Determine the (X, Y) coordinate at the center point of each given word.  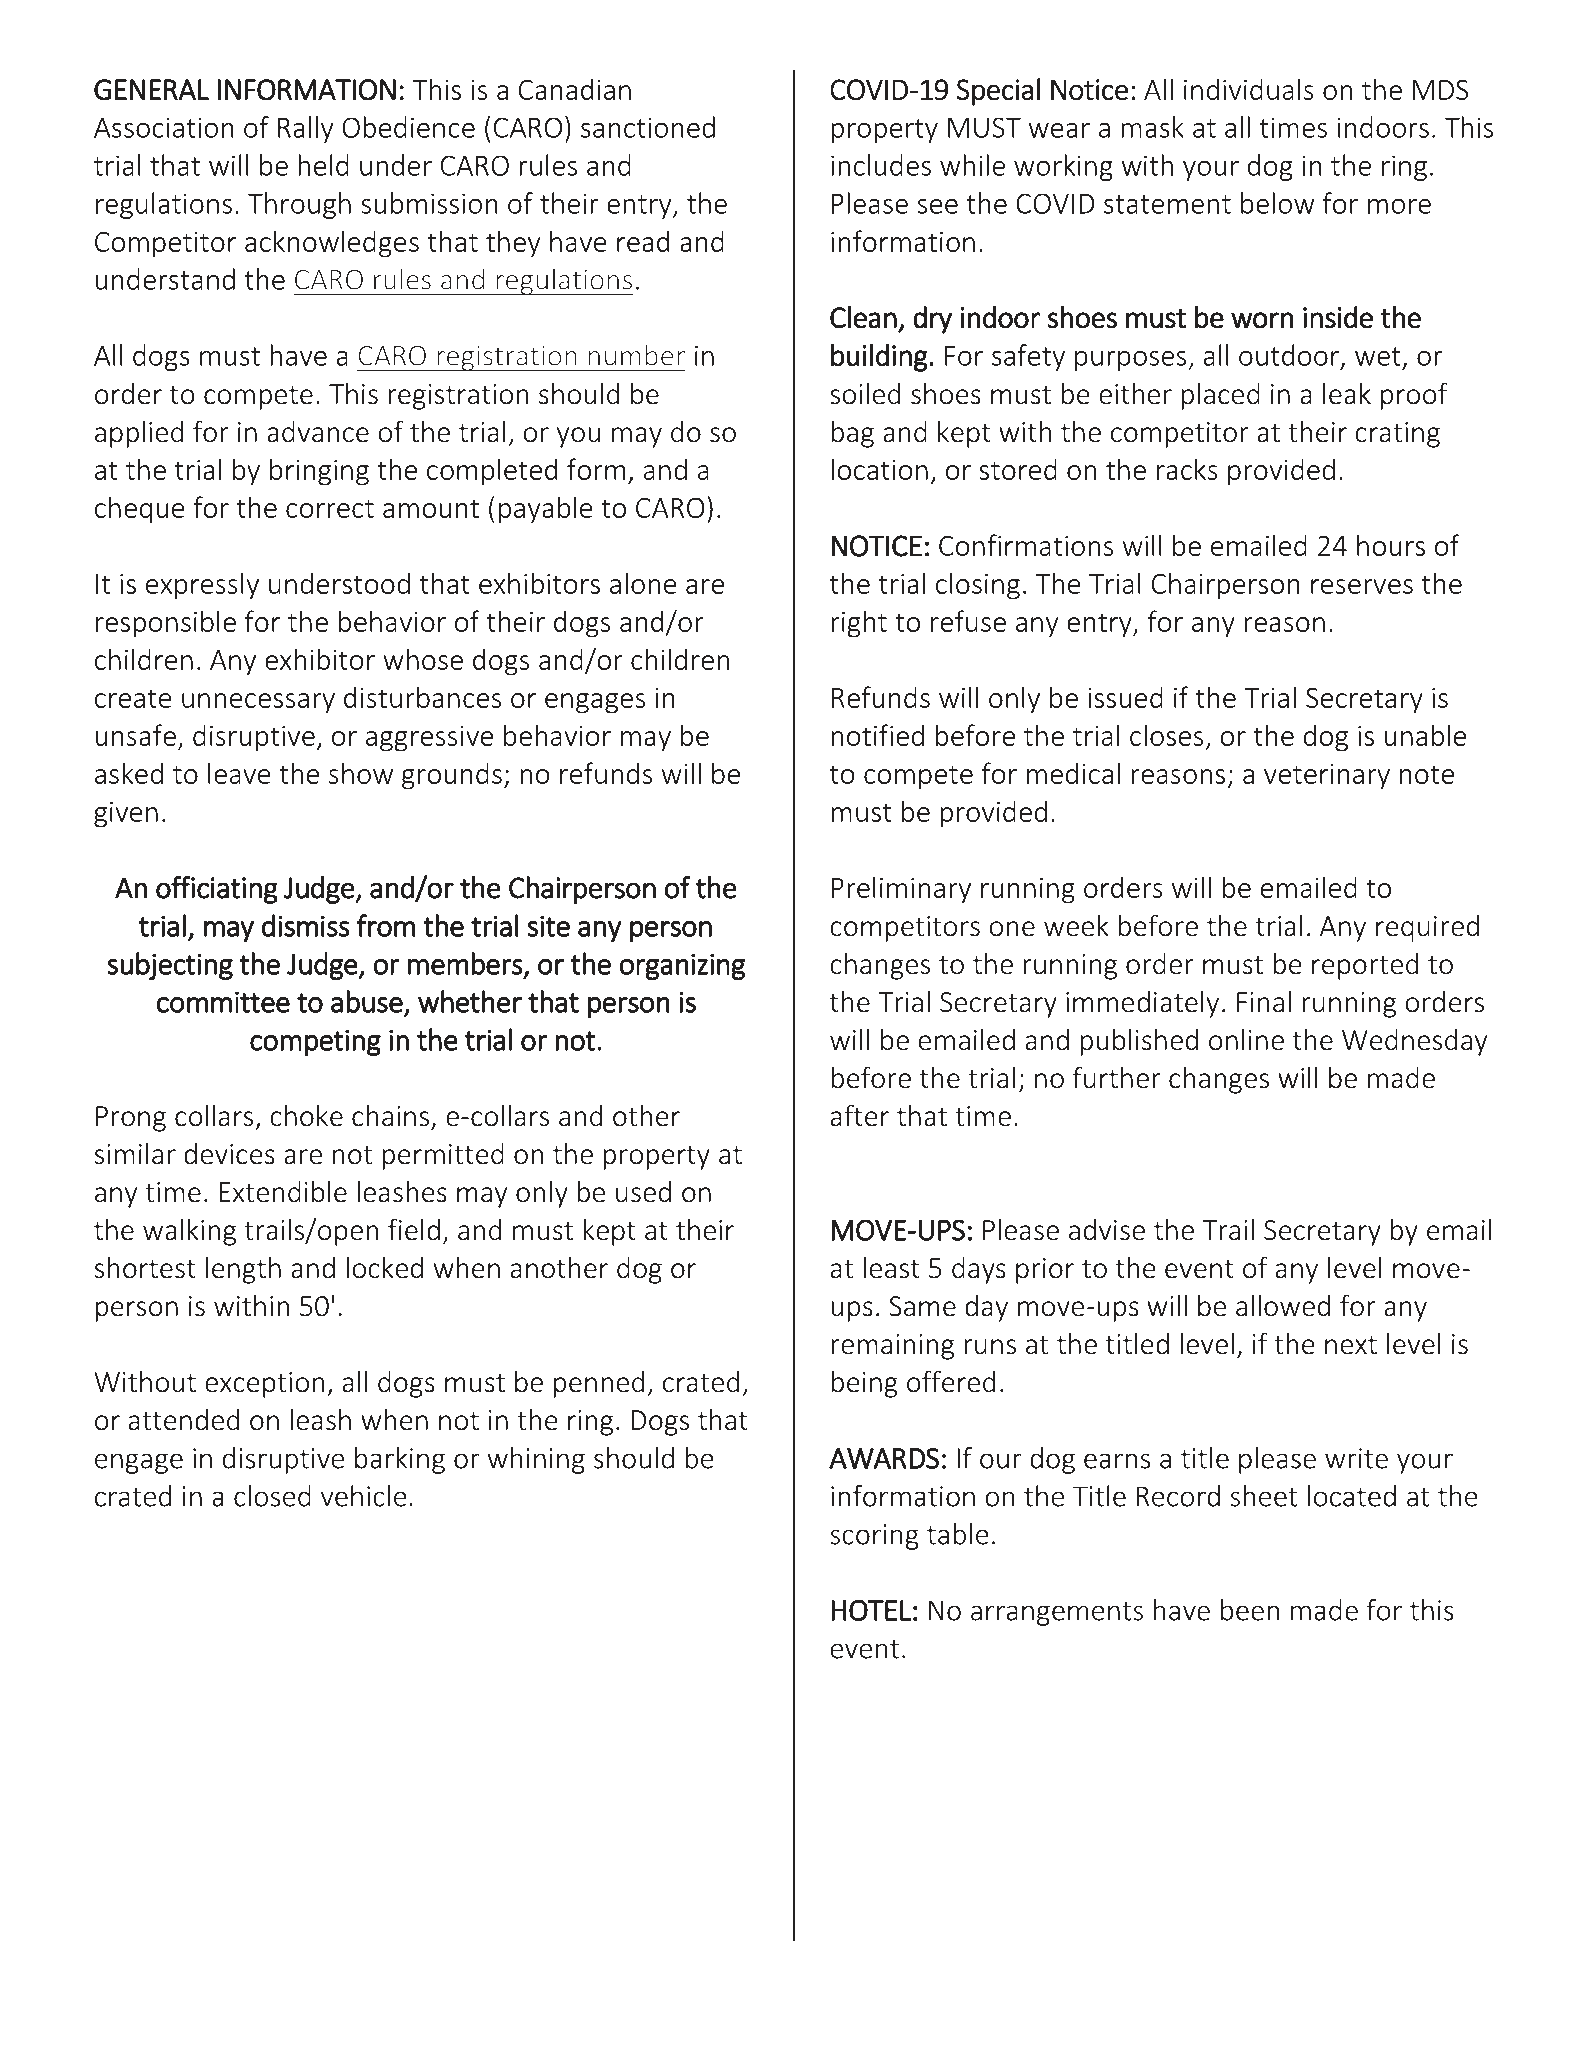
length (243, 1270)
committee (223, 1002)
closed (272, 1496)
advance (318, 432)
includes (881, 165)
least (891, 1268)
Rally (306, 129)
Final (1264, 1002)
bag (852, 434)
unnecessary (258, 703)
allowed (1283, 1306)
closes (1166, 735)
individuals (1249, 89)
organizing (682, 966)
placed (1220, 396)
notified (877, 735)
